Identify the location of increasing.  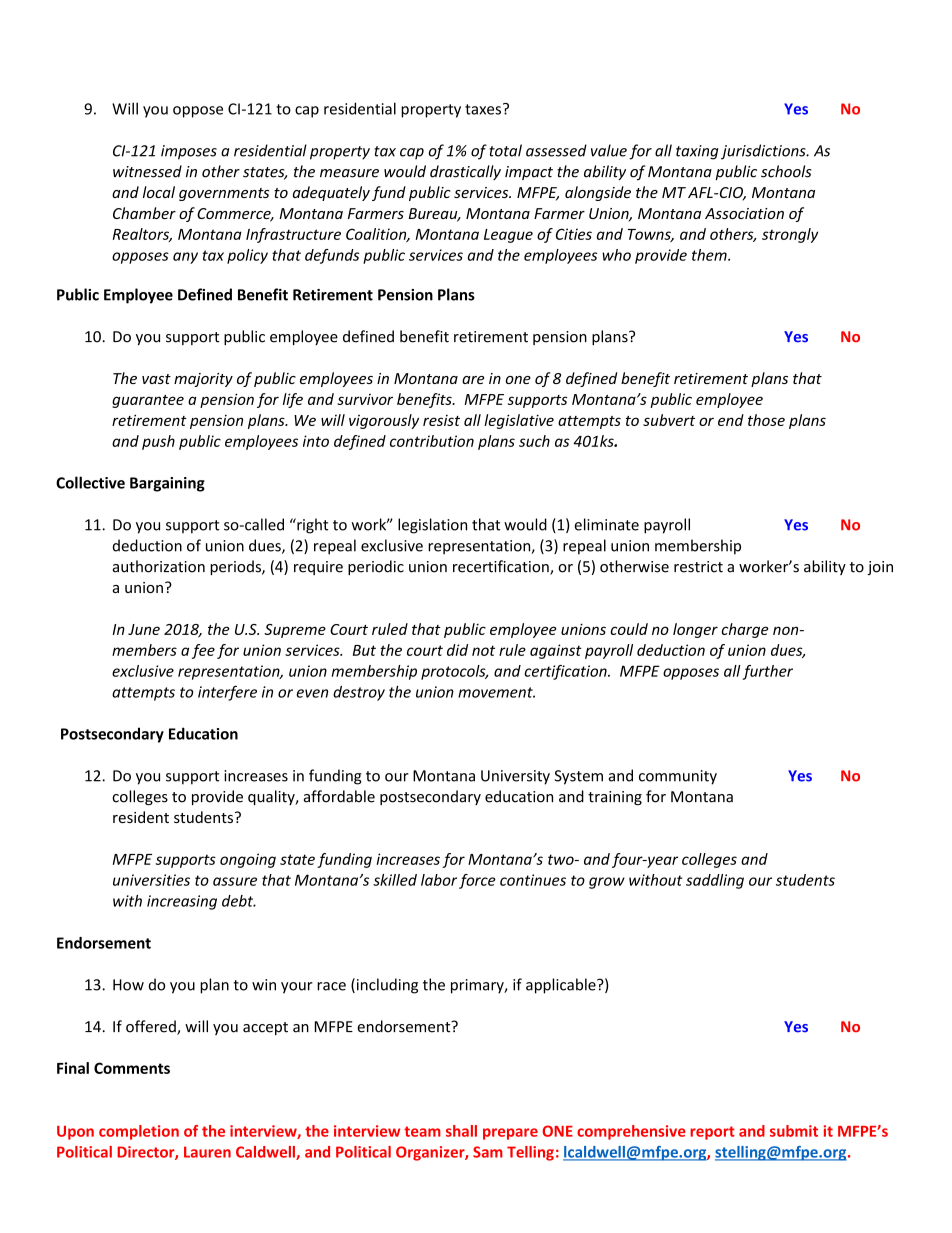
(182, 902).
